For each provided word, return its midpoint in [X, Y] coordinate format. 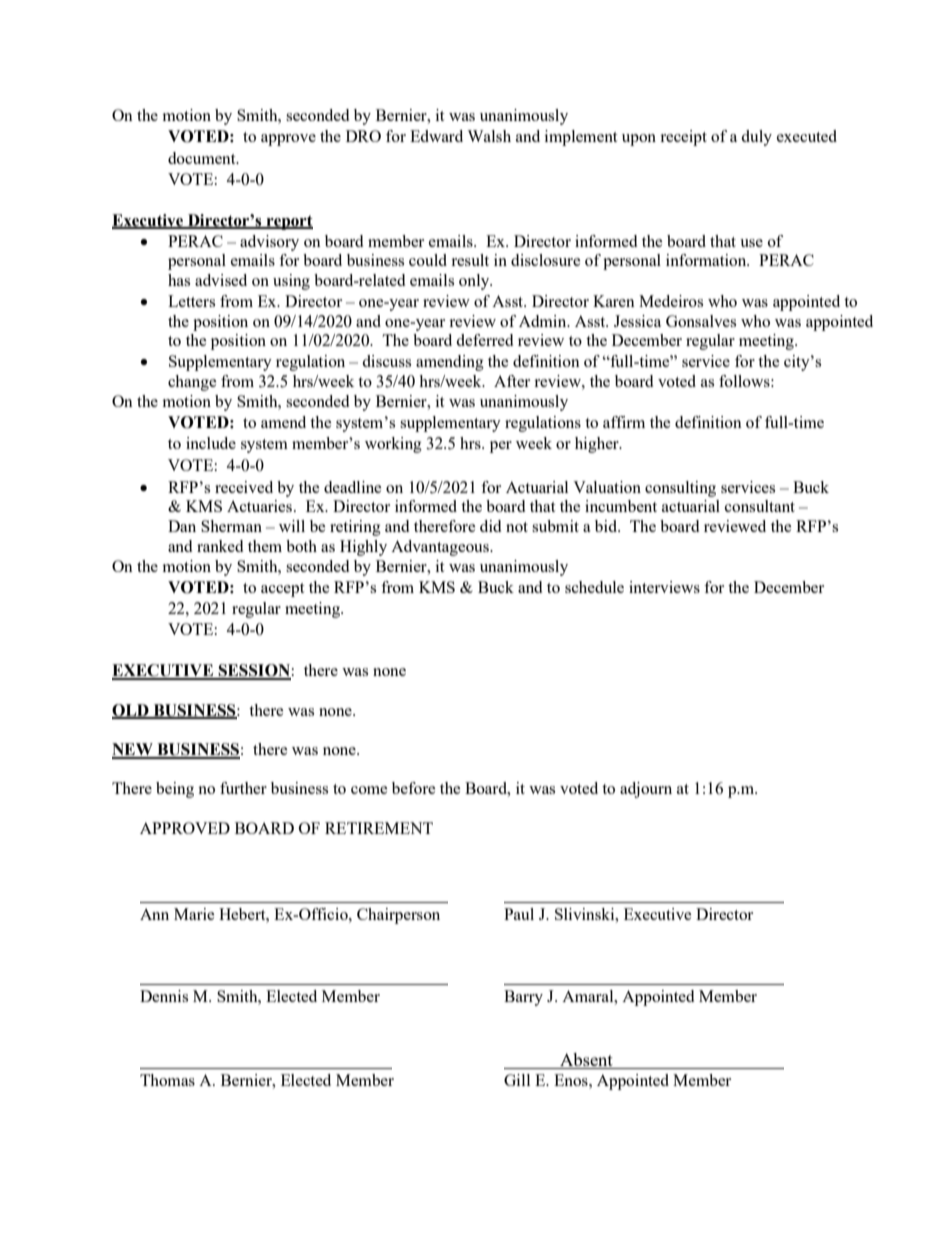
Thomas [167, 1080]
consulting [680, 489]
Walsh [489, 136]
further [243, 788]
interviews [664, 587]
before [414, 788]
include [211, 443]
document [203, 158]
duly [756, 138]
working [393, 445]
